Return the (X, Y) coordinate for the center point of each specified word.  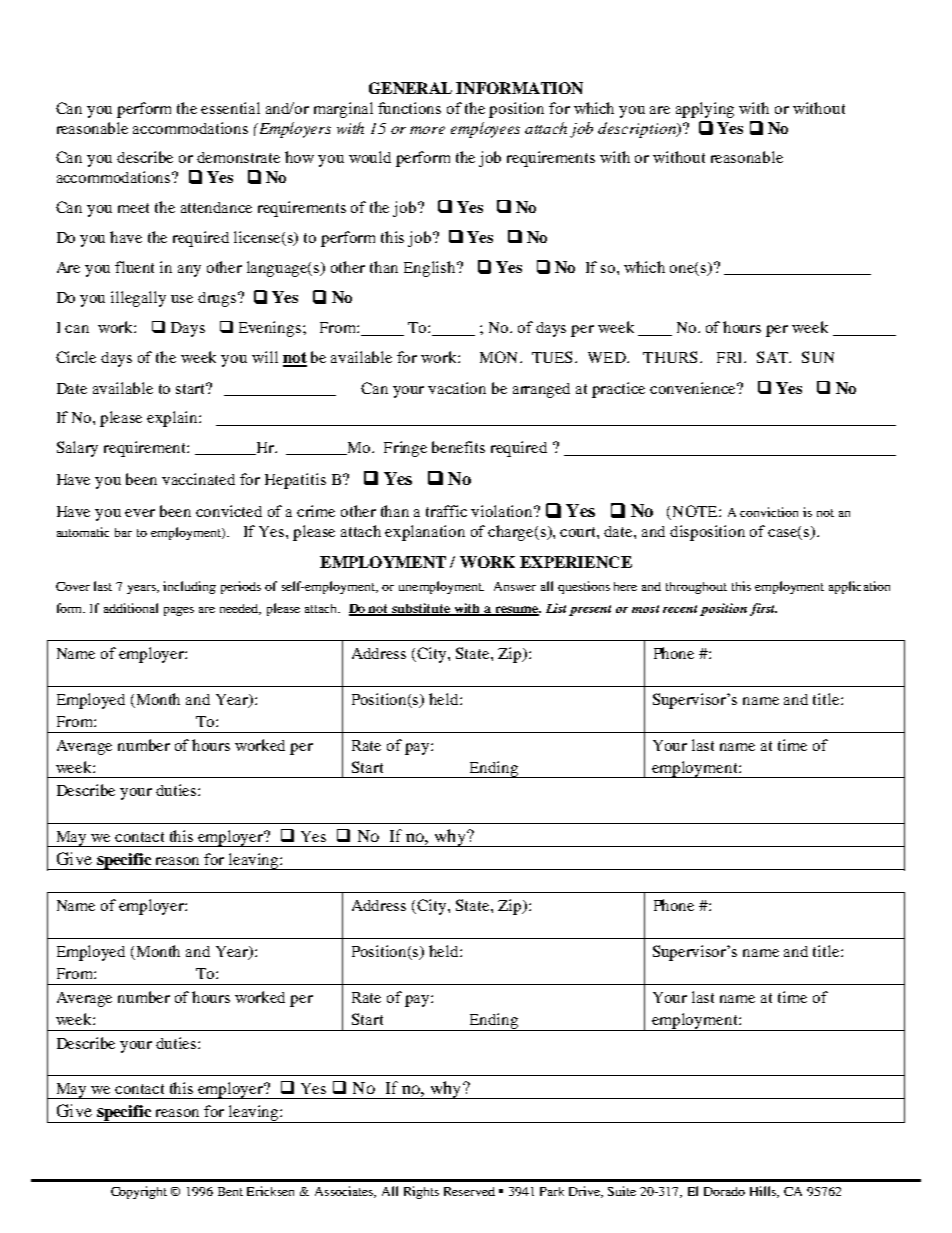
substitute (421, 609)
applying (705, 110)
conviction (769, 512)
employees (485, 130)
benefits (458, 447)
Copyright (139, 1192)
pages (179, 611)
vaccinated (198, 479)
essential (230, 108)
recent (680, 609)
